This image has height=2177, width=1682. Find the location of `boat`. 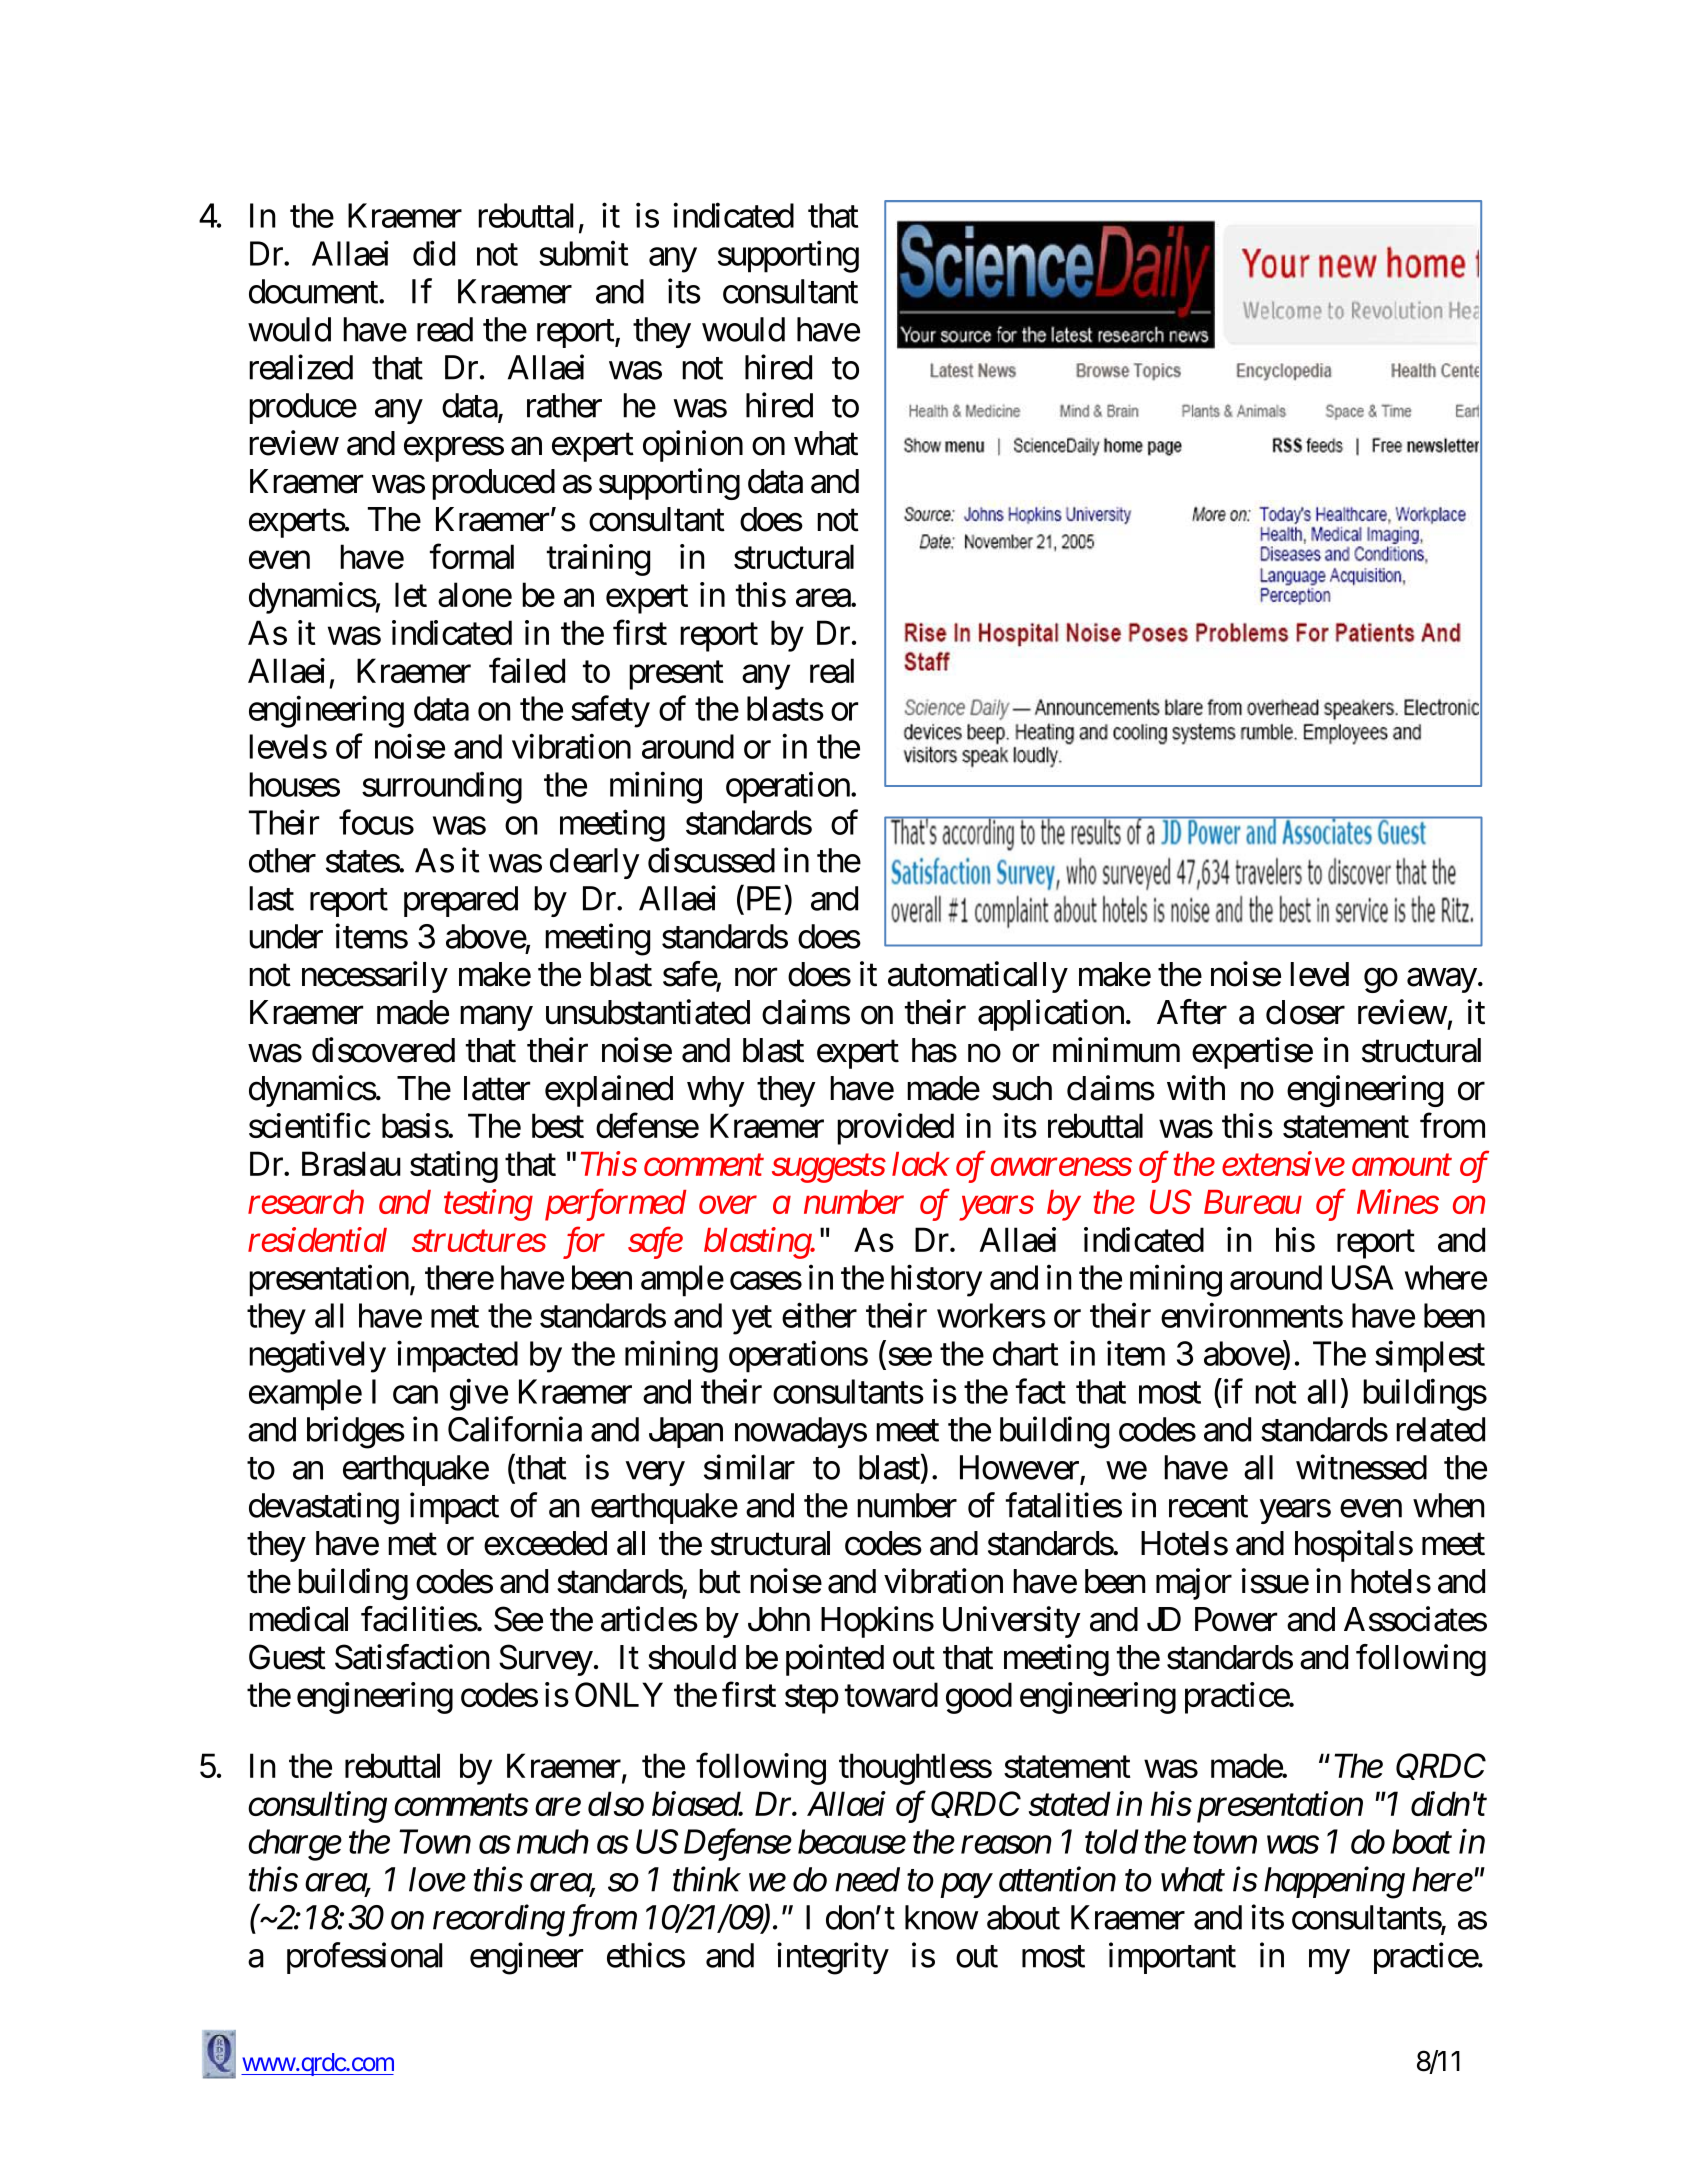

boat is located at coordinates (1422, 1841).
